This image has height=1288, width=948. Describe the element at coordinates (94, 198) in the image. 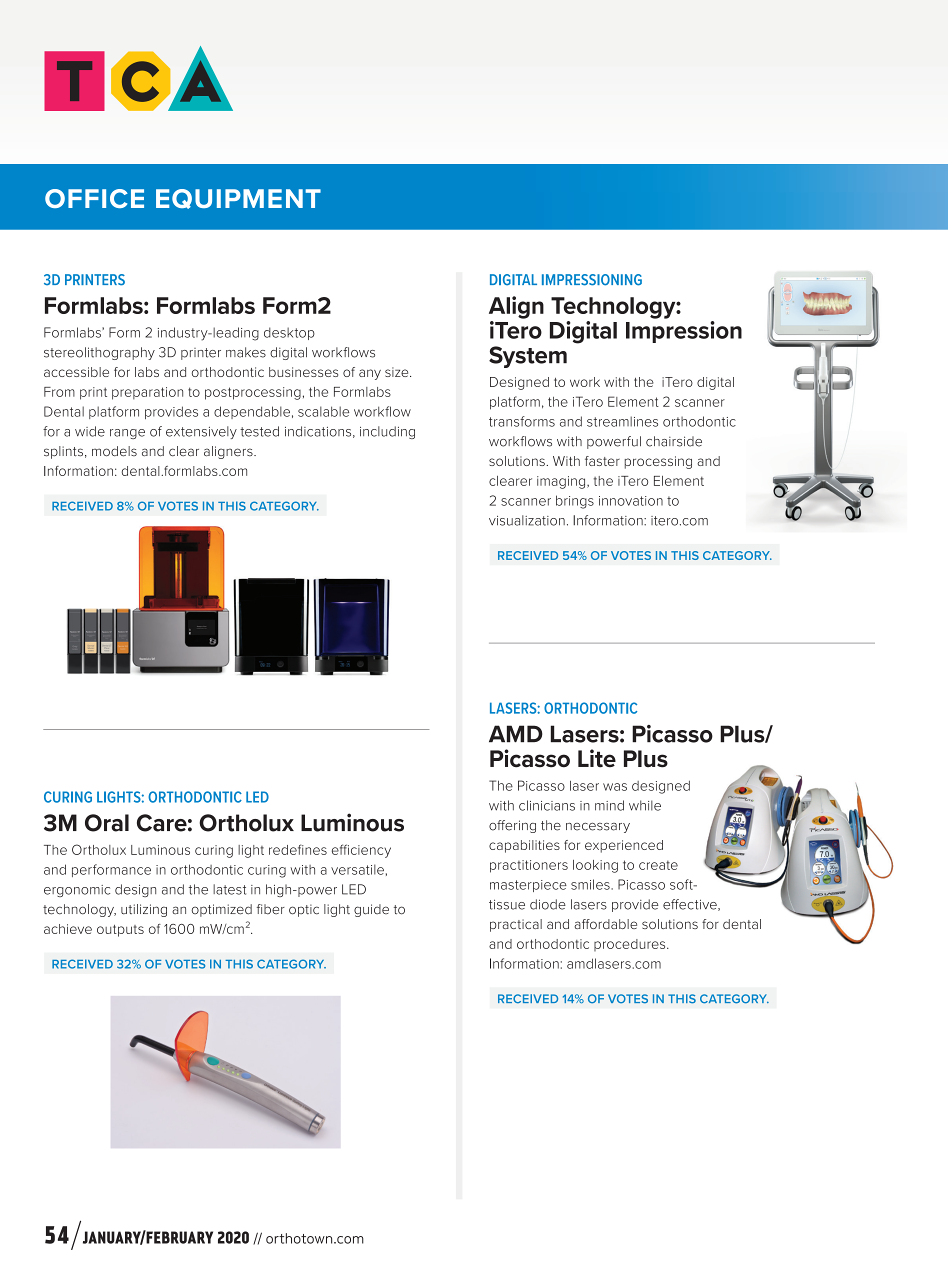

I see `OFFICE` at that location.
